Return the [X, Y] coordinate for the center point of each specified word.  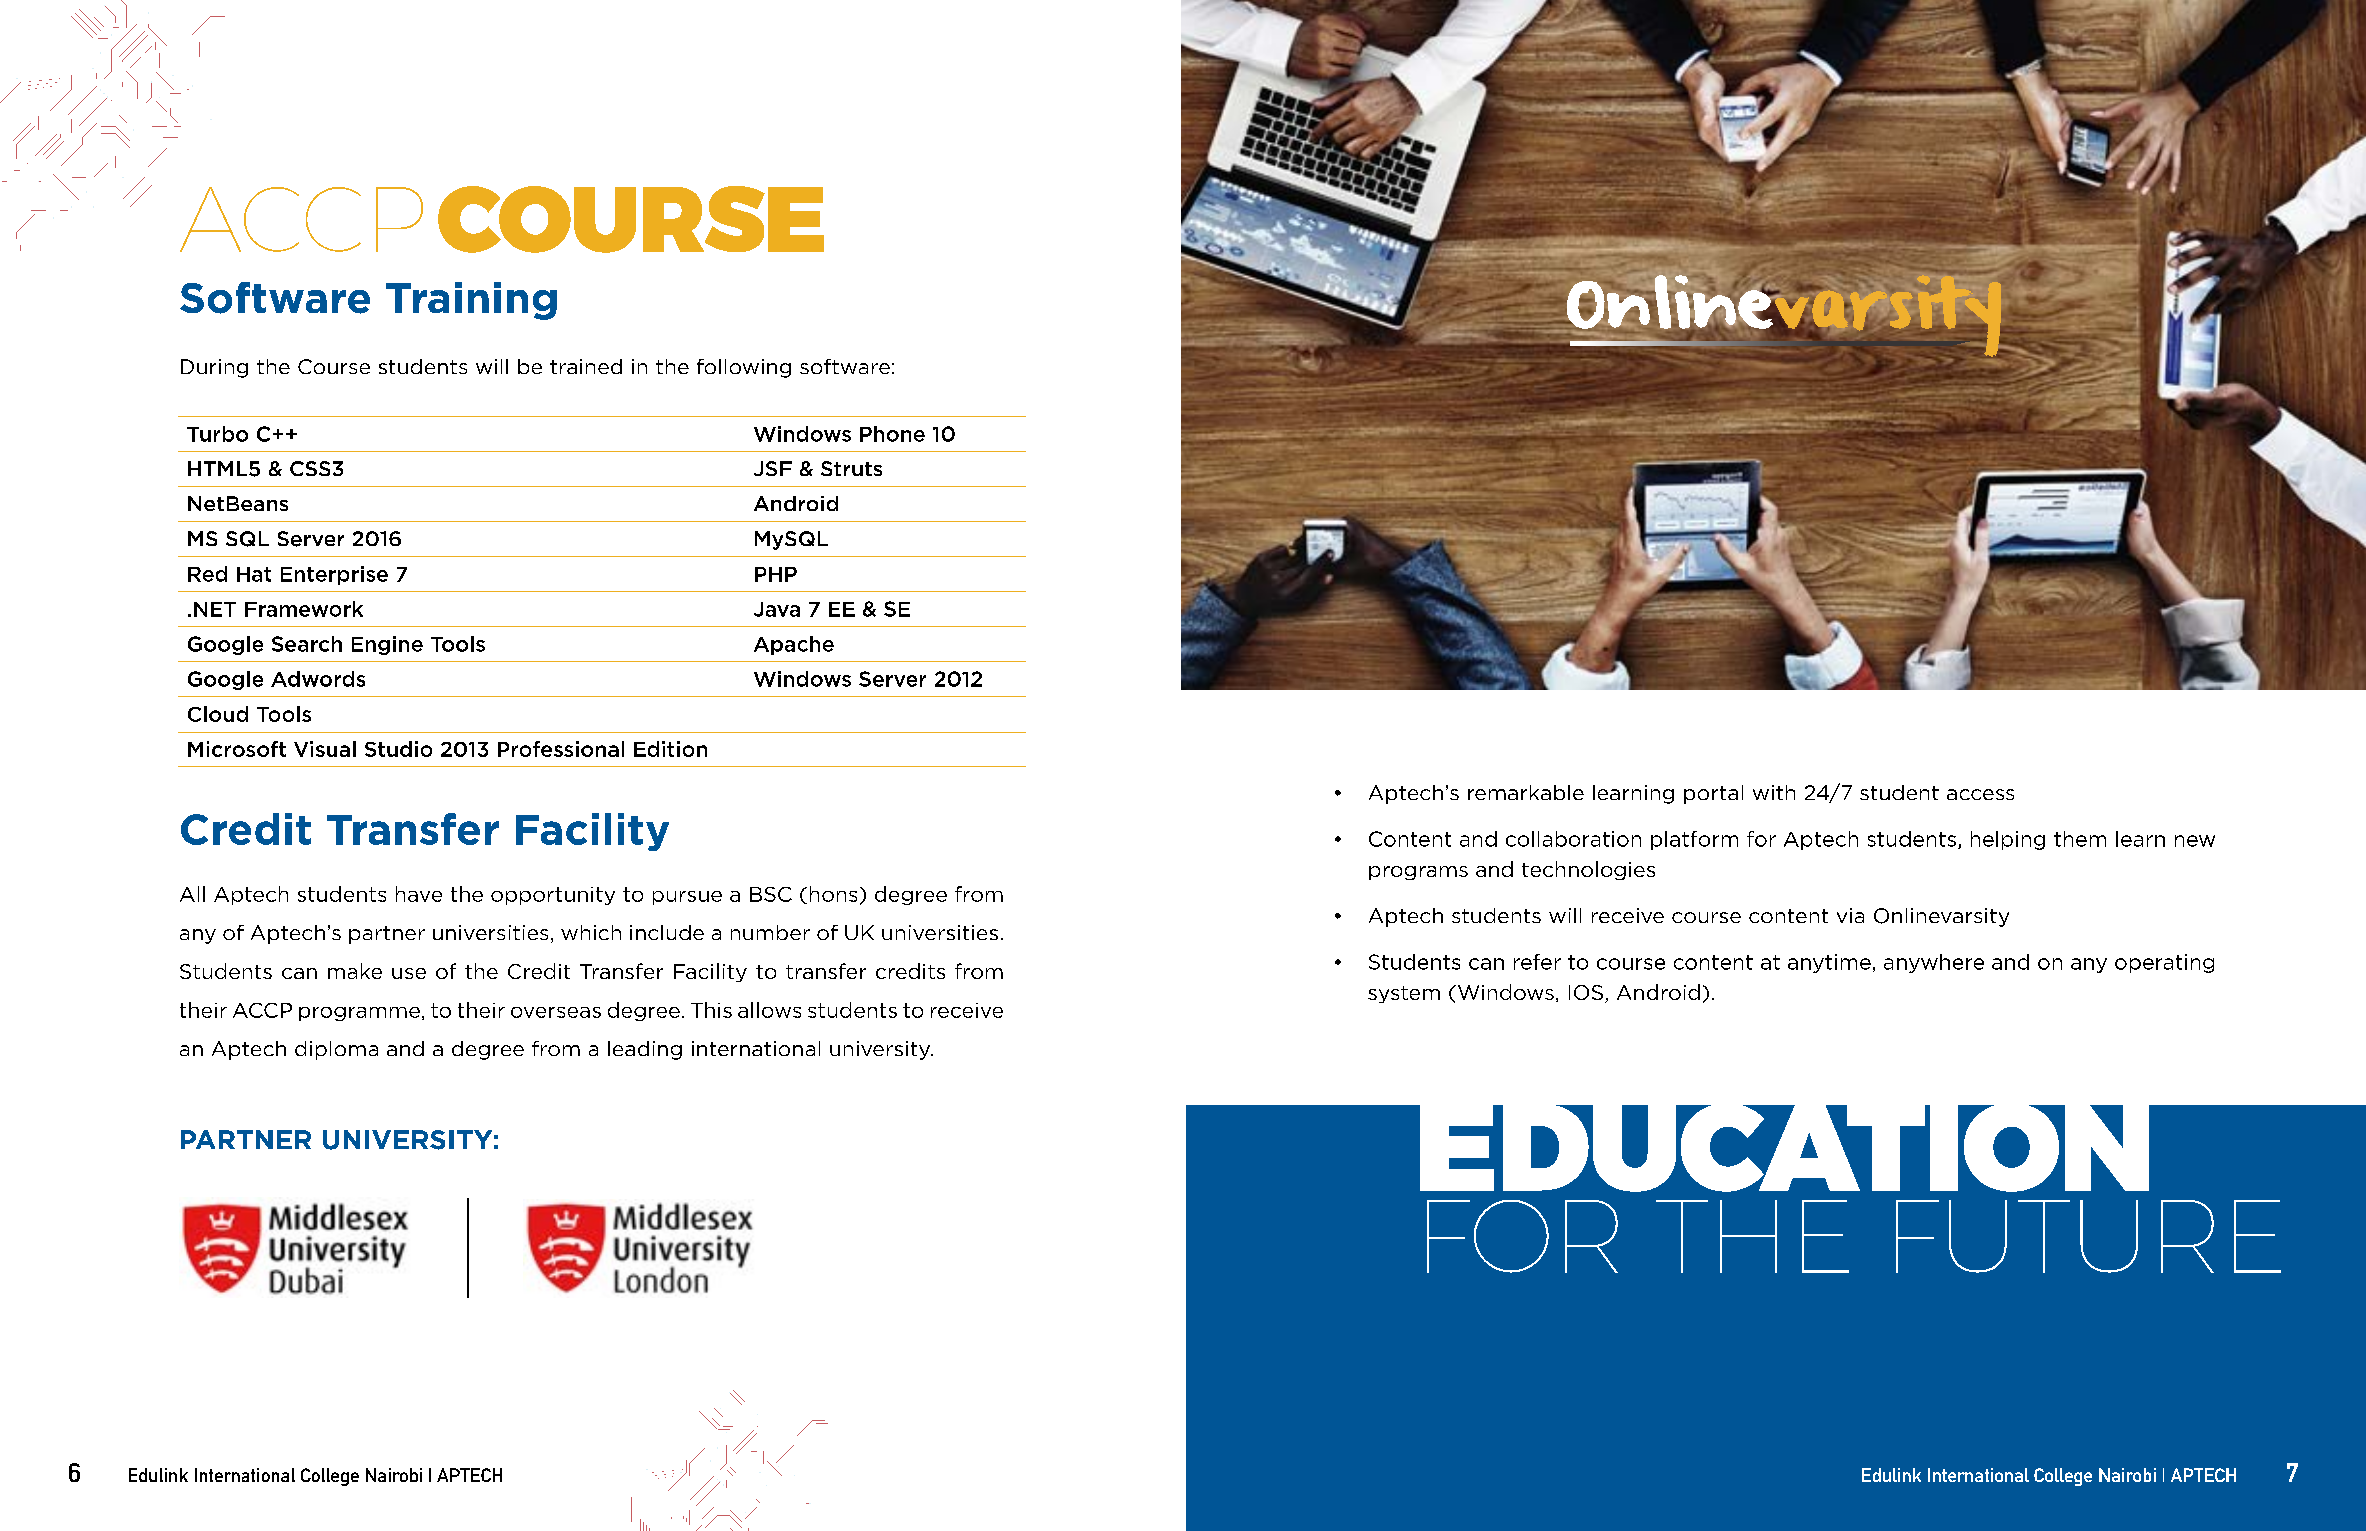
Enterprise [334, 575]
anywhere [1934, 963]
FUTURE [2088, 1236]
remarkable [1526, 792]
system [1404, 994]
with [1774, 792]
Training [471, 301]
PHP [776, 574]
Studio [398, 749]
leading [645, 1050]
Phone [892, 434]
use [409, 973]
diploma [336, 1050]
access [1980, 794]
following [744, 368]
